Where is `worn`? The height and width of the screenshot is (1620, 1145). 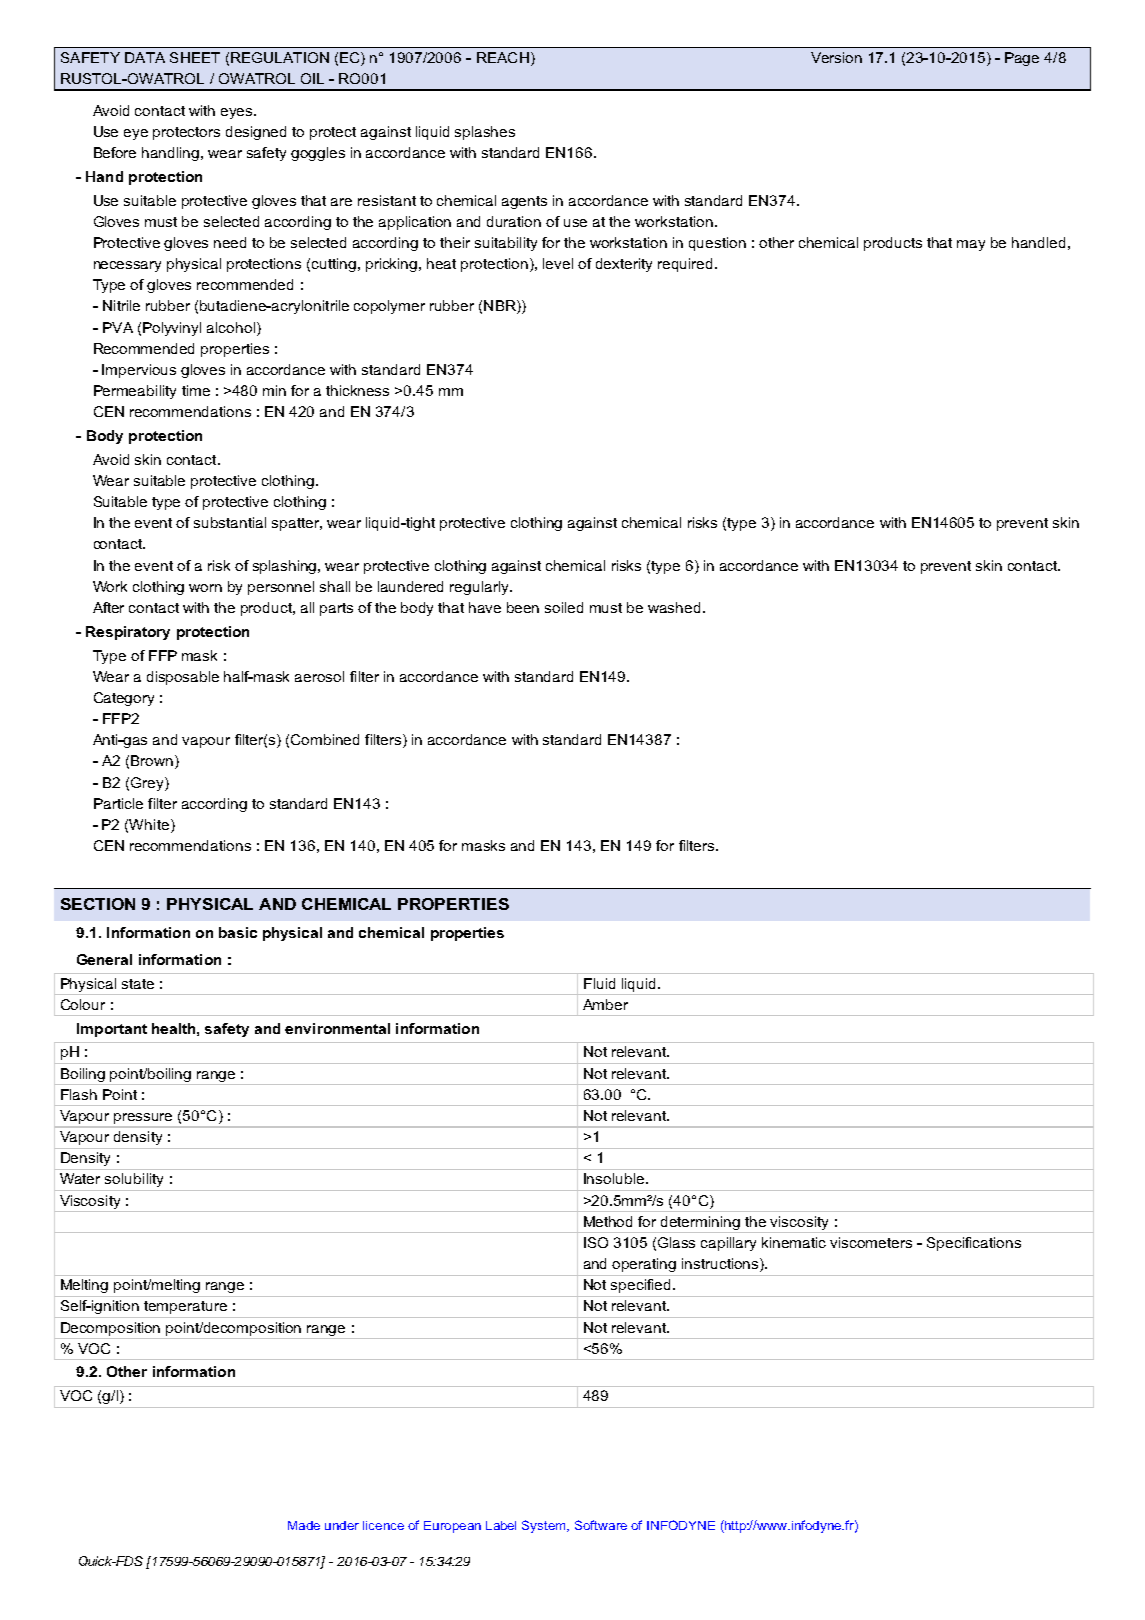 worn is located at coordinates (205, 588).
